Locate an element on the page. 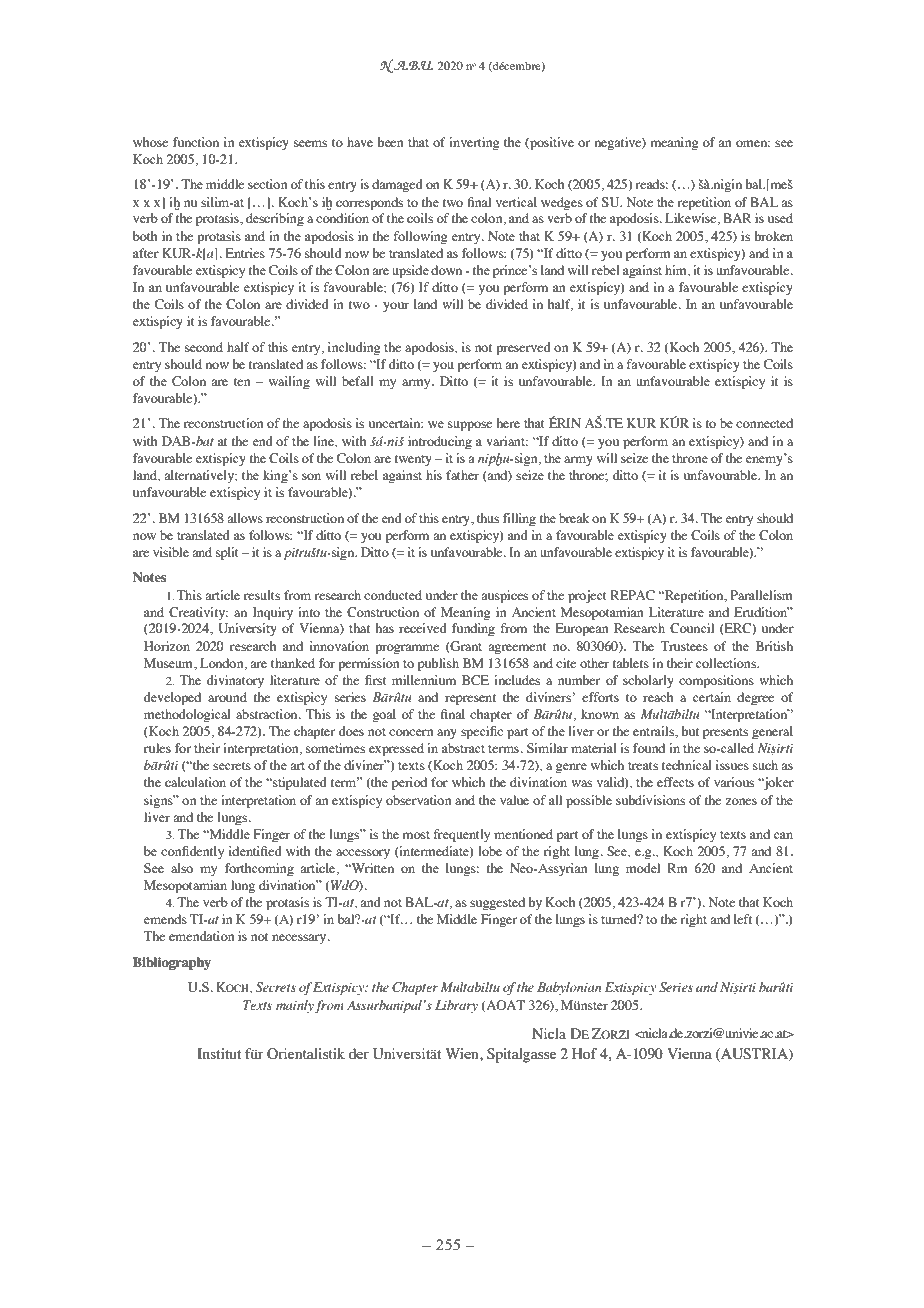  function is located at coordinates (196, 142).
